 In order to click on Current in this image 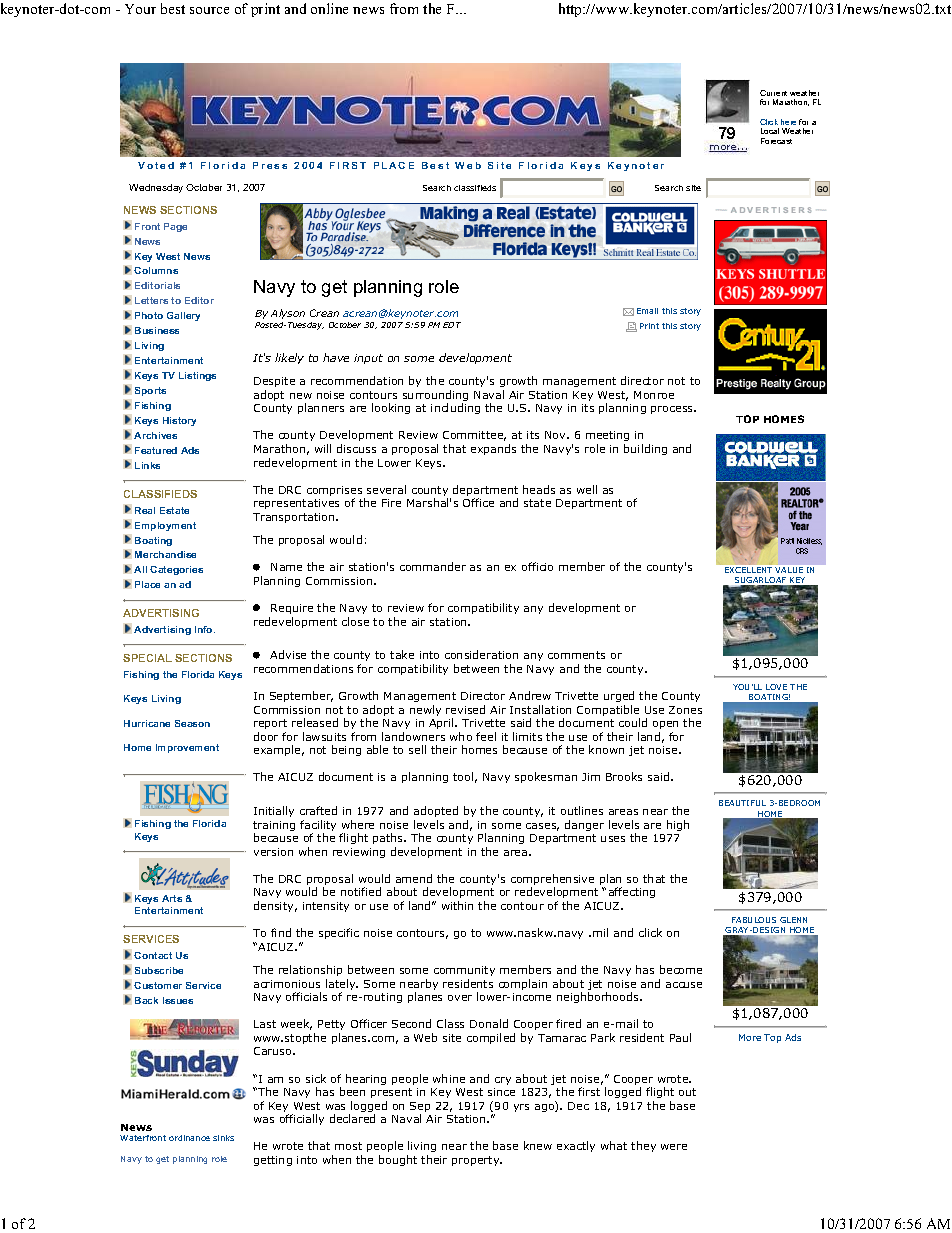, I will do `click(773, 93)`.
